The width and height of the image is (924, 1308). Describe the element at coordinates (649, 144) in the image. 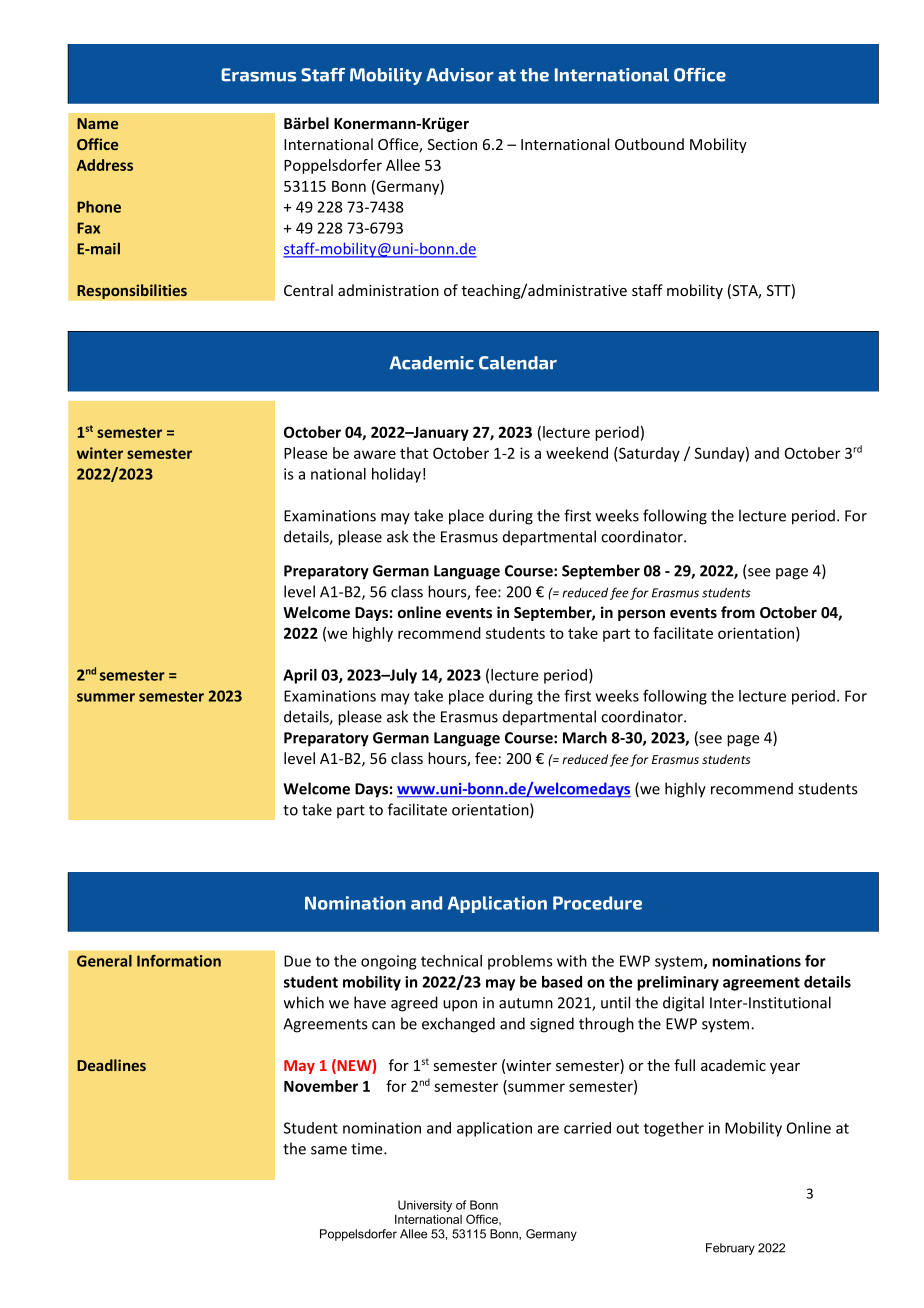

I see `Outbound` at that location.
